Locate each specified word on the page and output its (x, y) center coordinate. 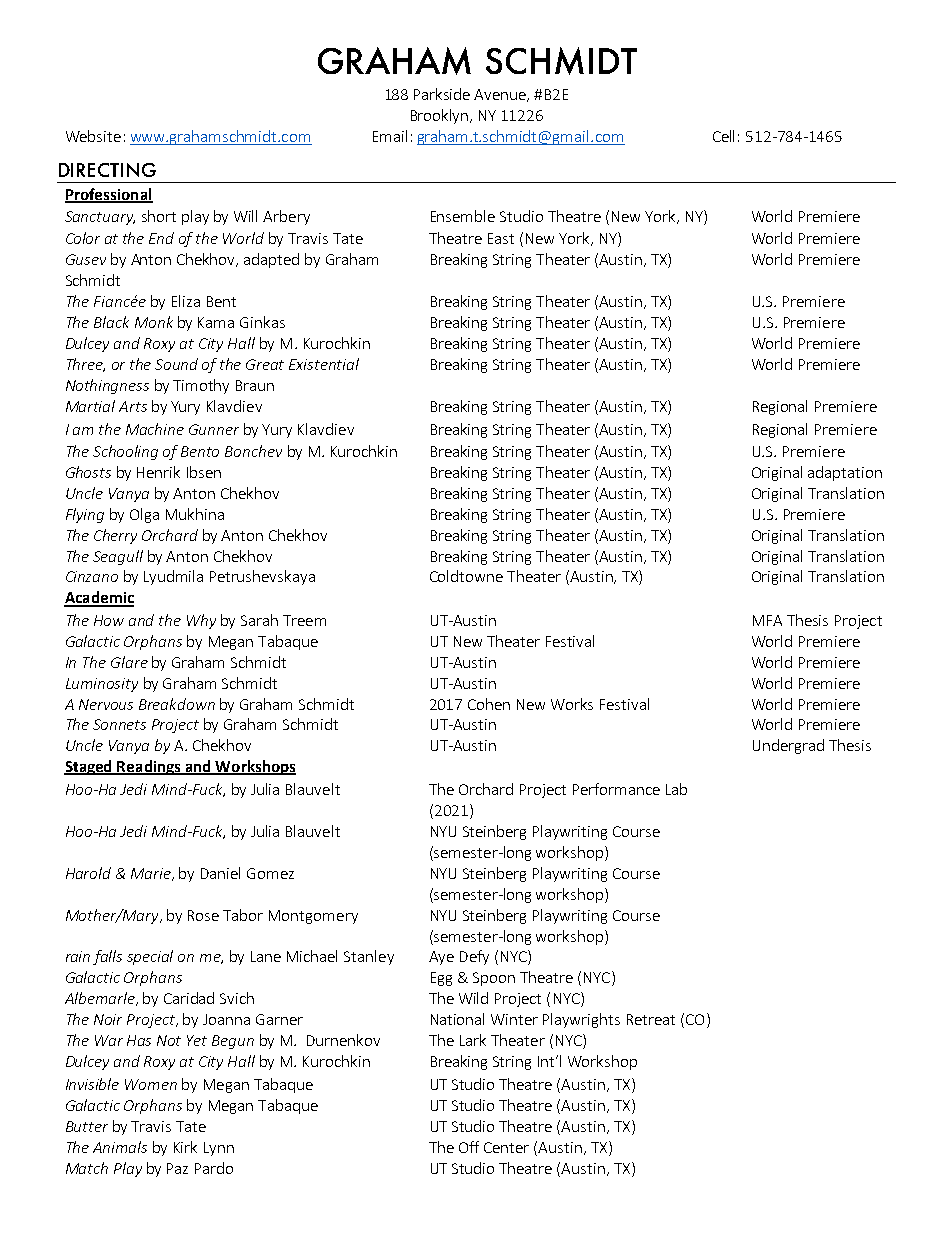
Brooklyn (441, 116)
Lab (676, 789)
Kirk (185, 1147)
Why (201, 621)
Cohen (489, 704)
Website (93, 136)
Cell (723, 136)
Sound (176, 364)
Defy (474, 957)
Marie (152, 874)
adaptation (845, 473)
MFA (767, 620)
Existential (324, 364)
